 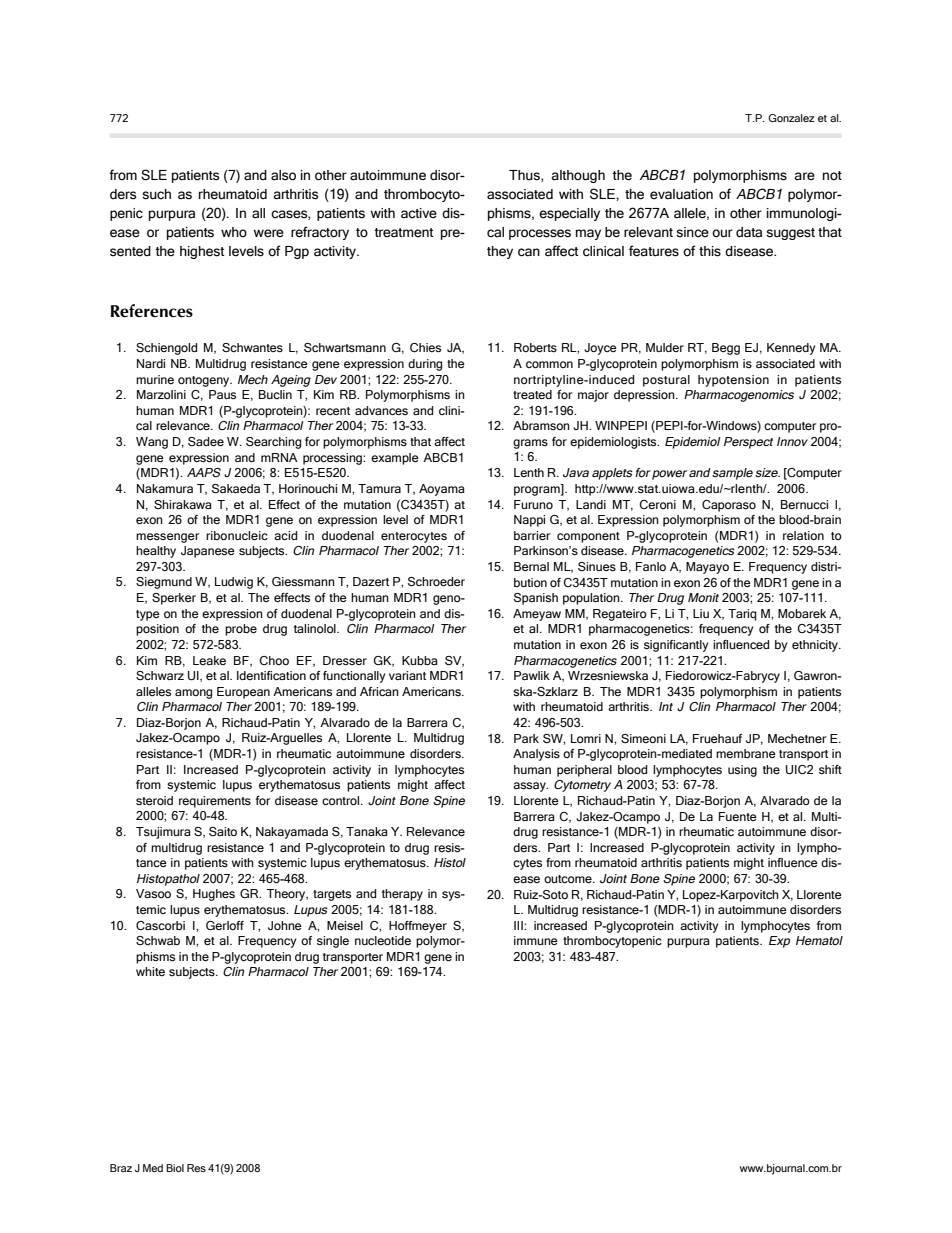 I want to click on relation, so click(x=803, y=535).
